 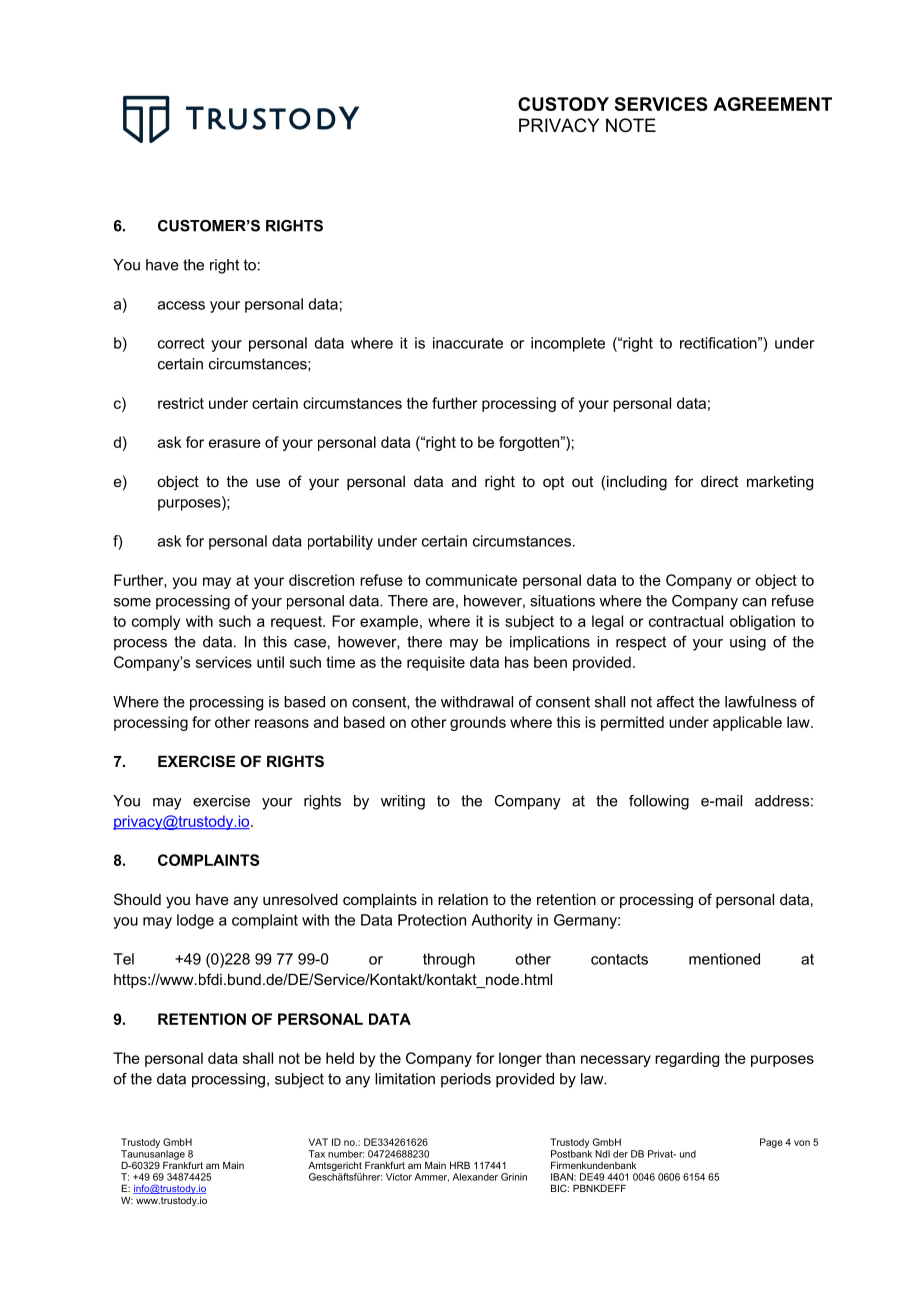 I want to click on applicable, so click(x=747, y=723).
